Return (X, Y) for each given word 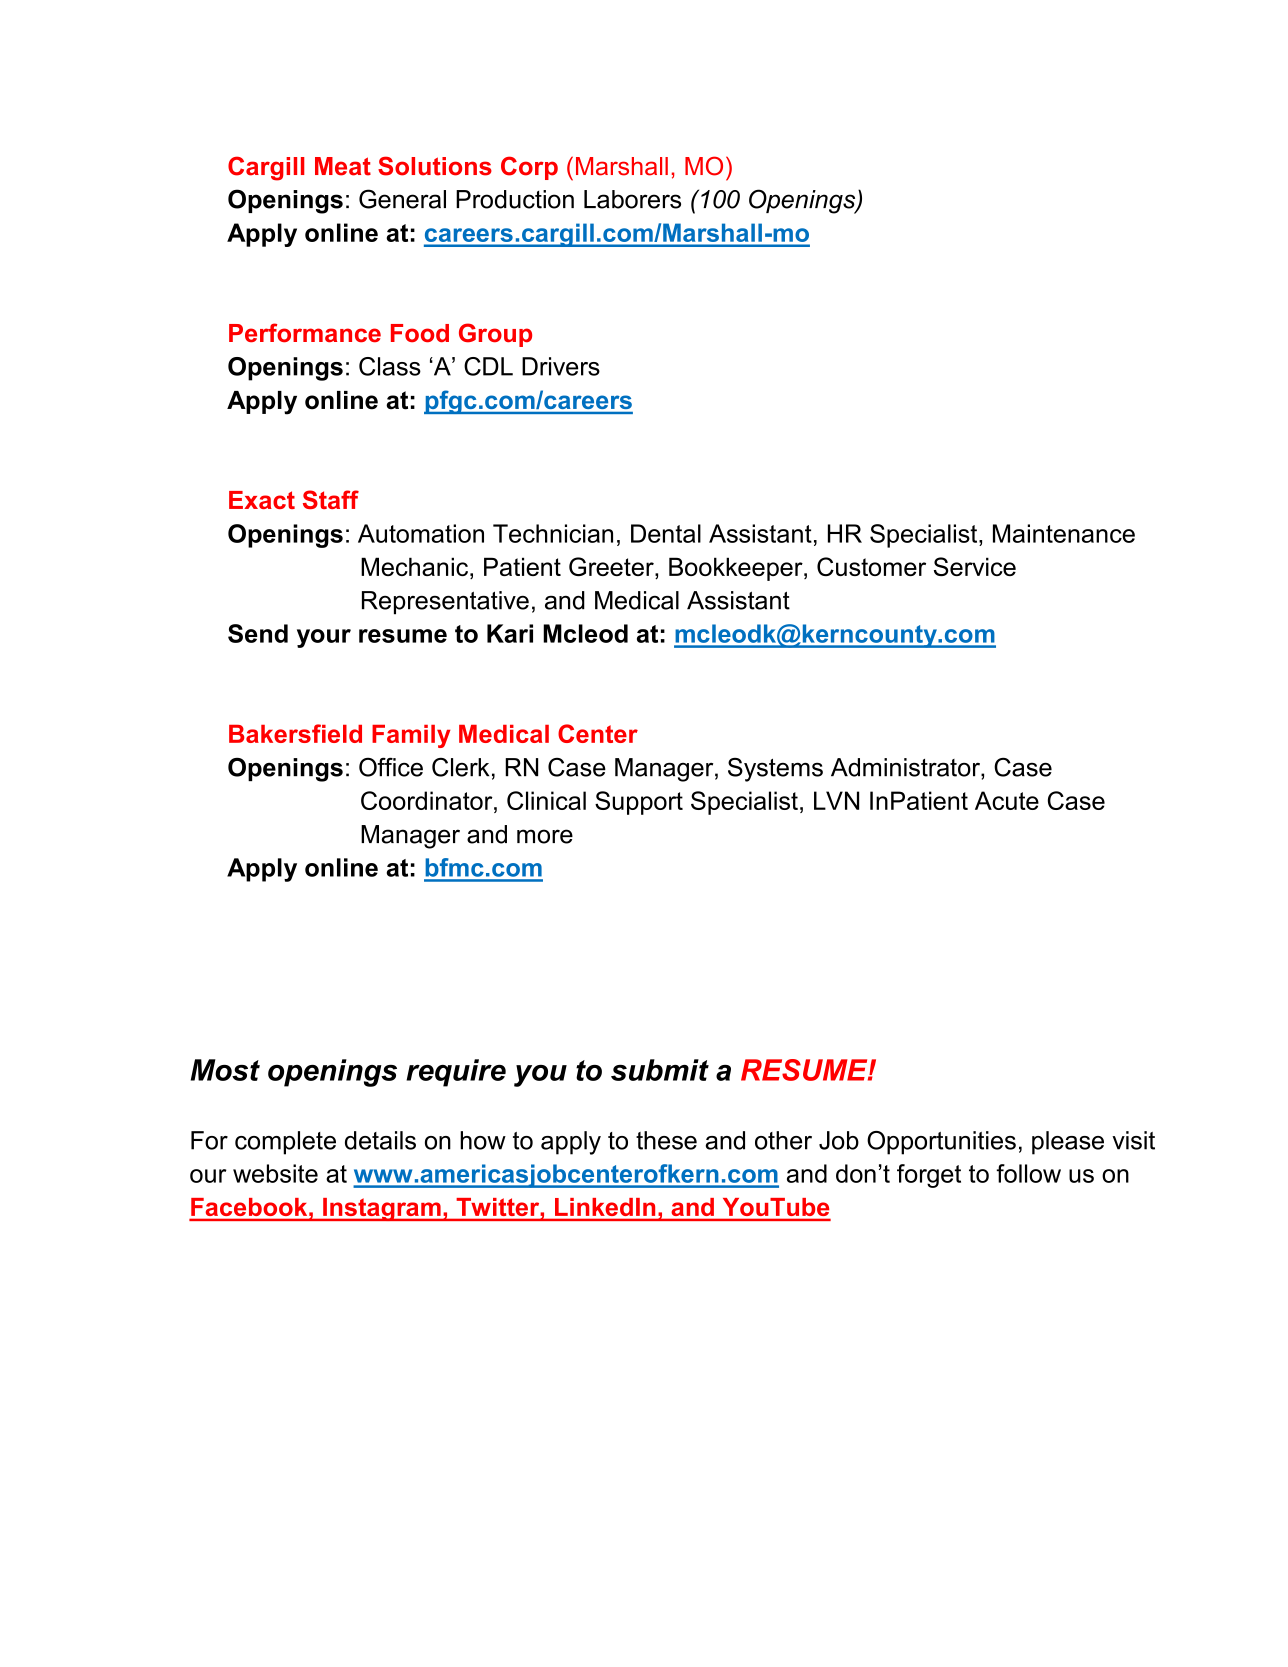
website (275, 1173)
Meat (343, 166)
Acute (1007, 800)
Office (391, 767)
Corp (529, 168)
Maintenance (1064, 533)
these (666, 1140)
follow (1028, 1173)
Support (639, 803)
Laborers (632, 199)
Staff (331, 499)
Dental (666, 533)
